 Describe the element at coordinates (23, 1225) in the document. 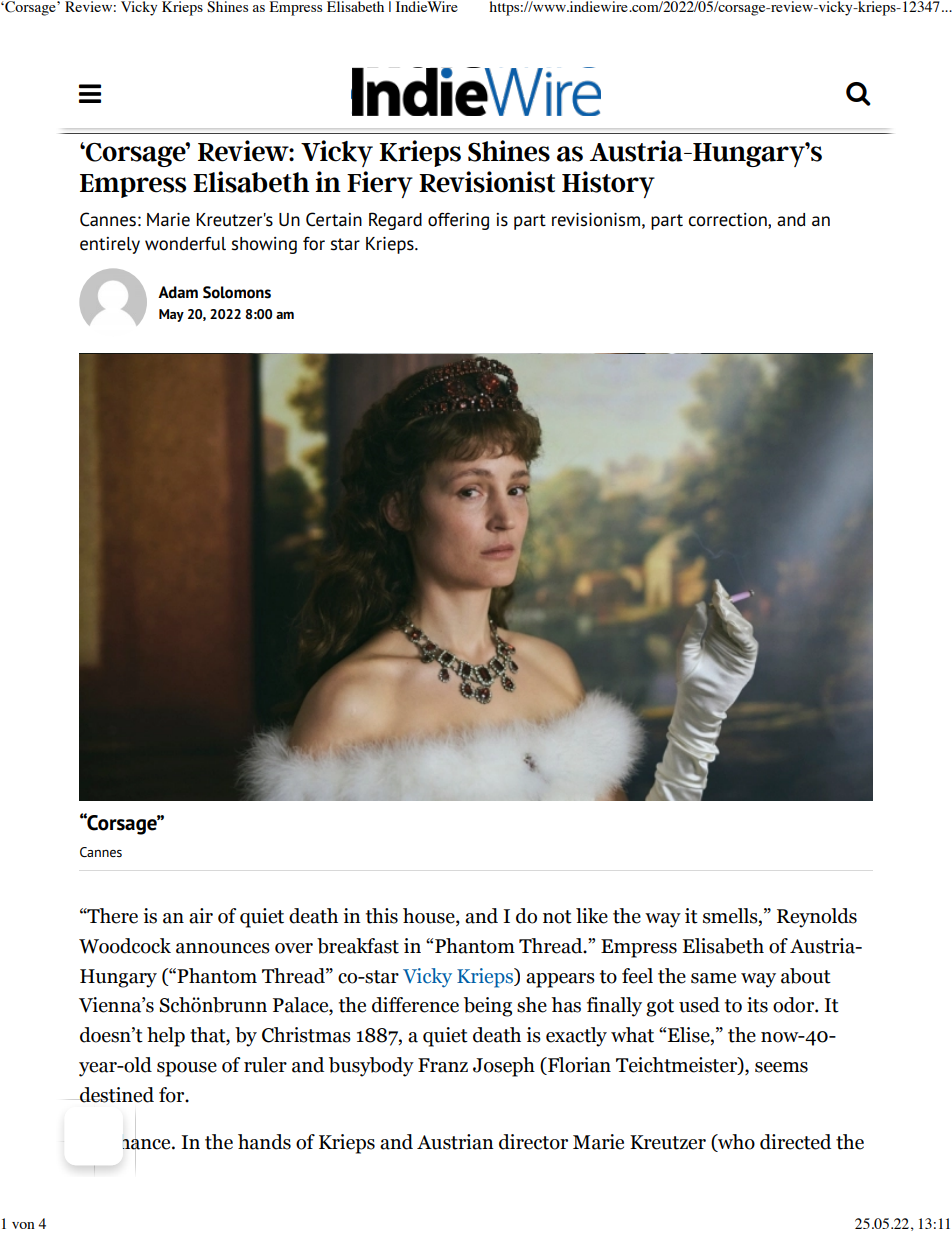

I see `von` at that location.
